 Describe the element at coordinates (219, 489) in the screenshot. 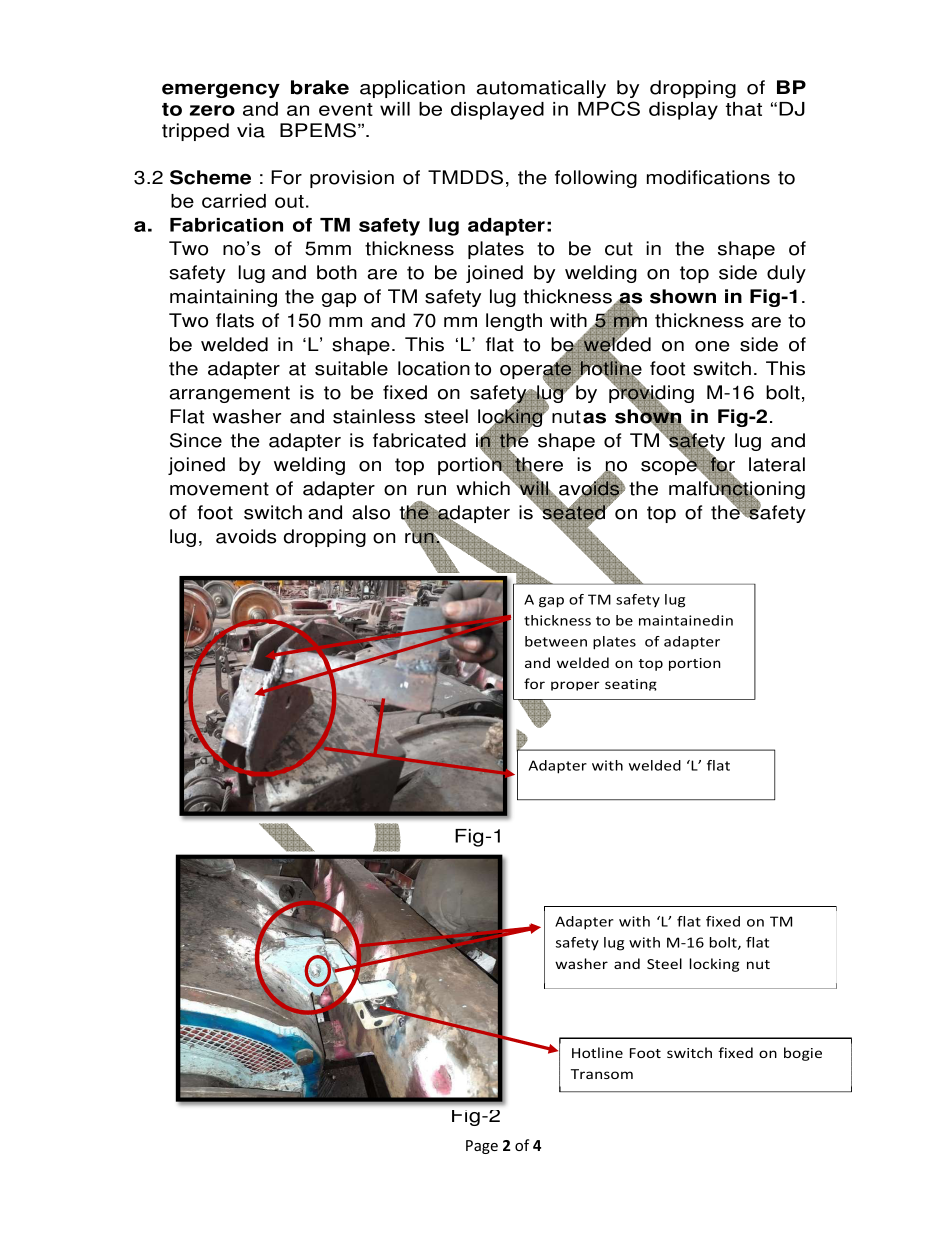

I see `movement` at that location.
